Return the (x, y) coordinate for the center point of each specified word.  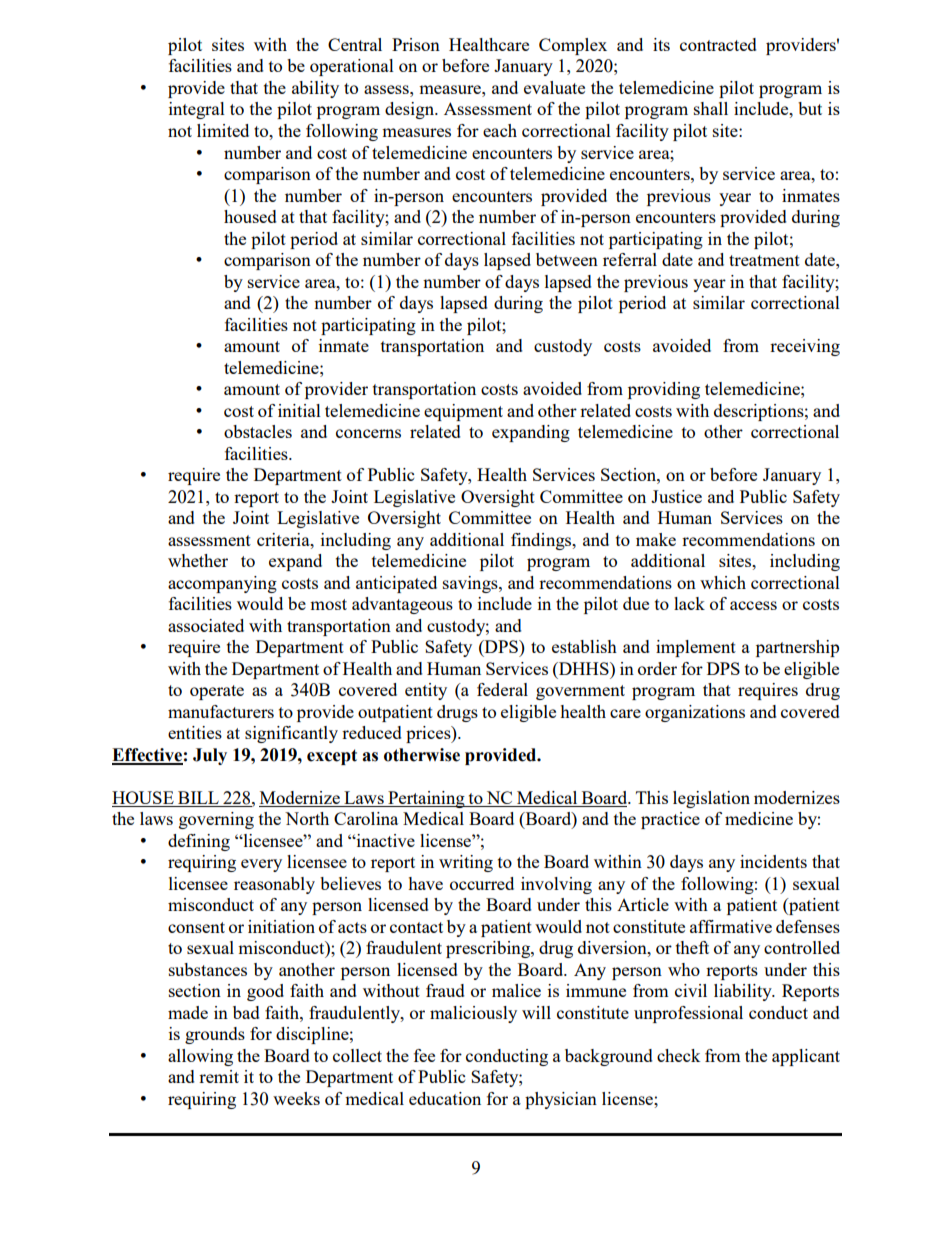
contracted (718, 44)
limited (223, 130)
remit (219, 1076)
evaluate (554, 87)
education (445, 1098)
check (679, 1055)
